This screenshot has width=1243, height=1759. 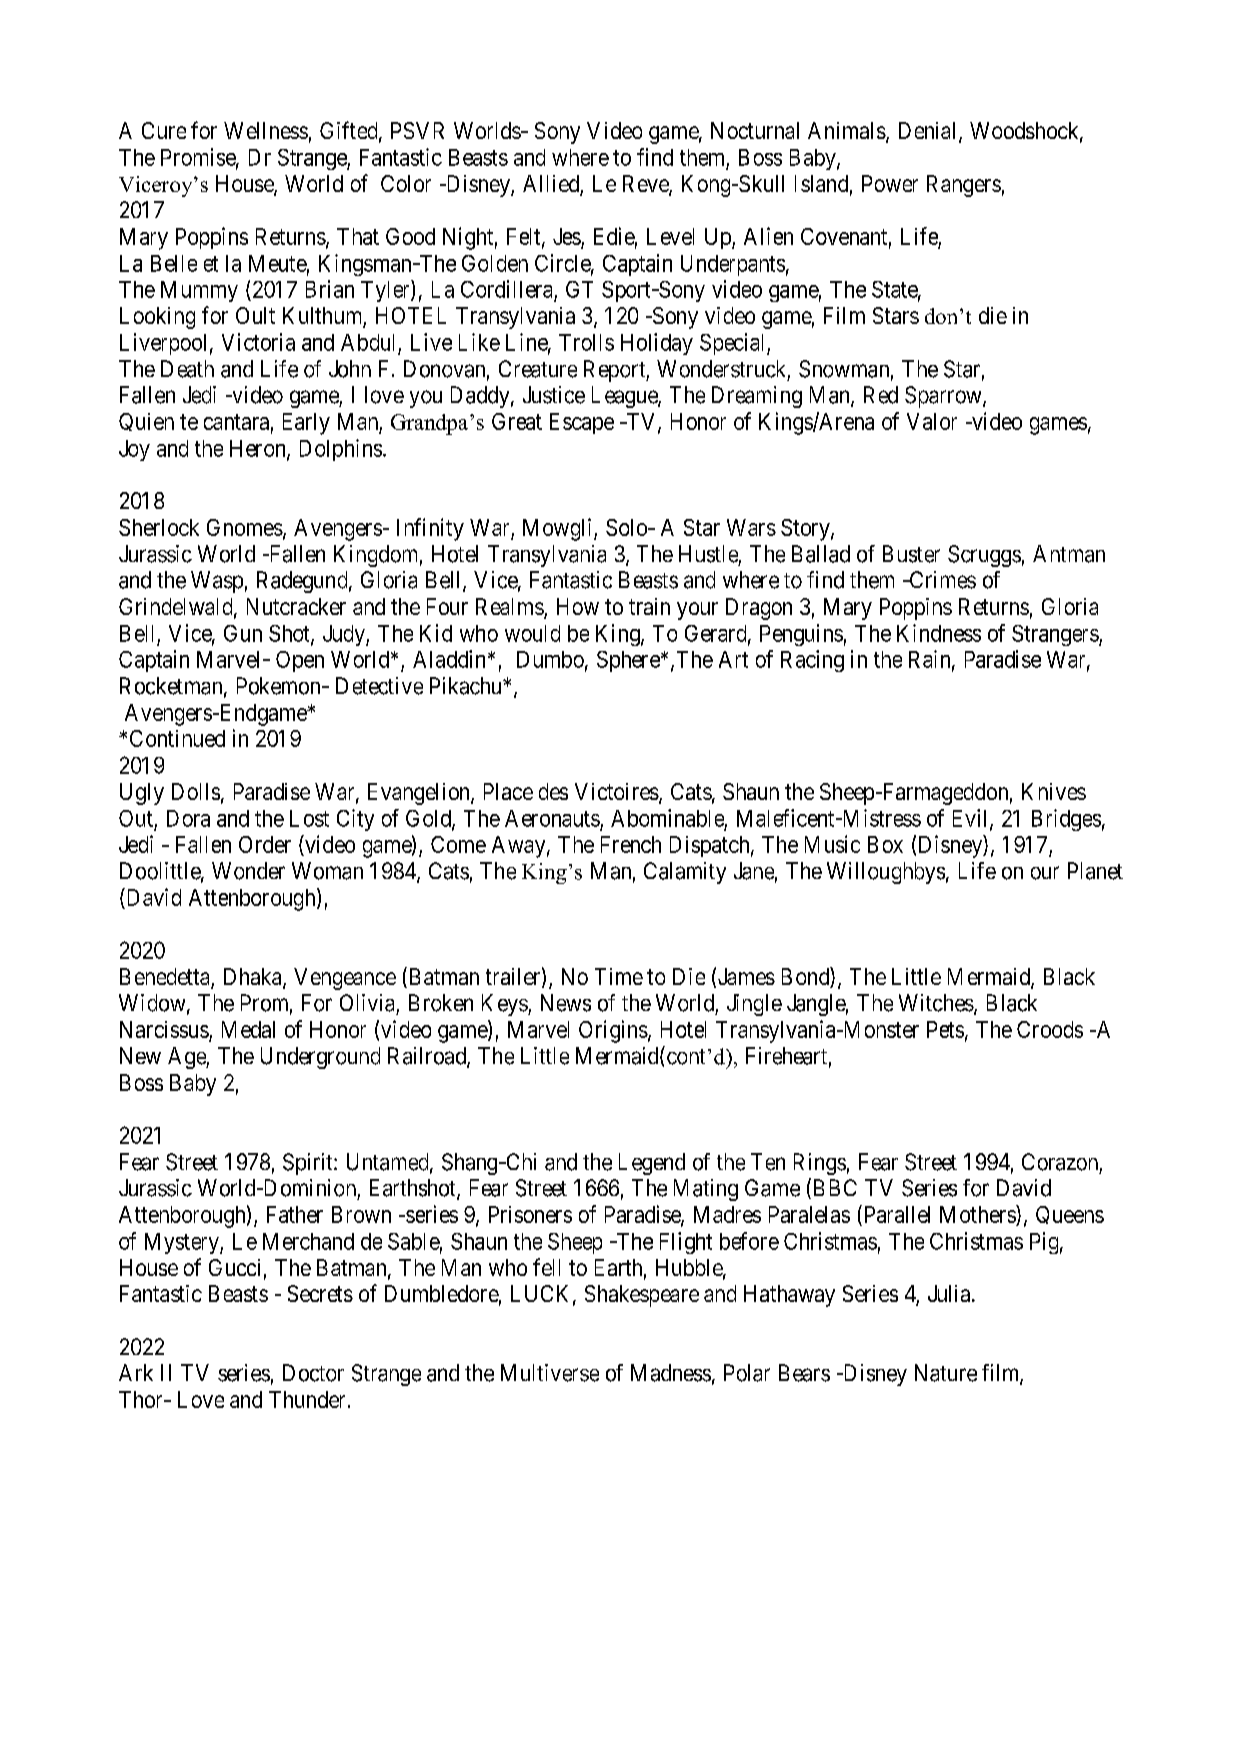 I want to click on des, so click(x=553, y=791).
